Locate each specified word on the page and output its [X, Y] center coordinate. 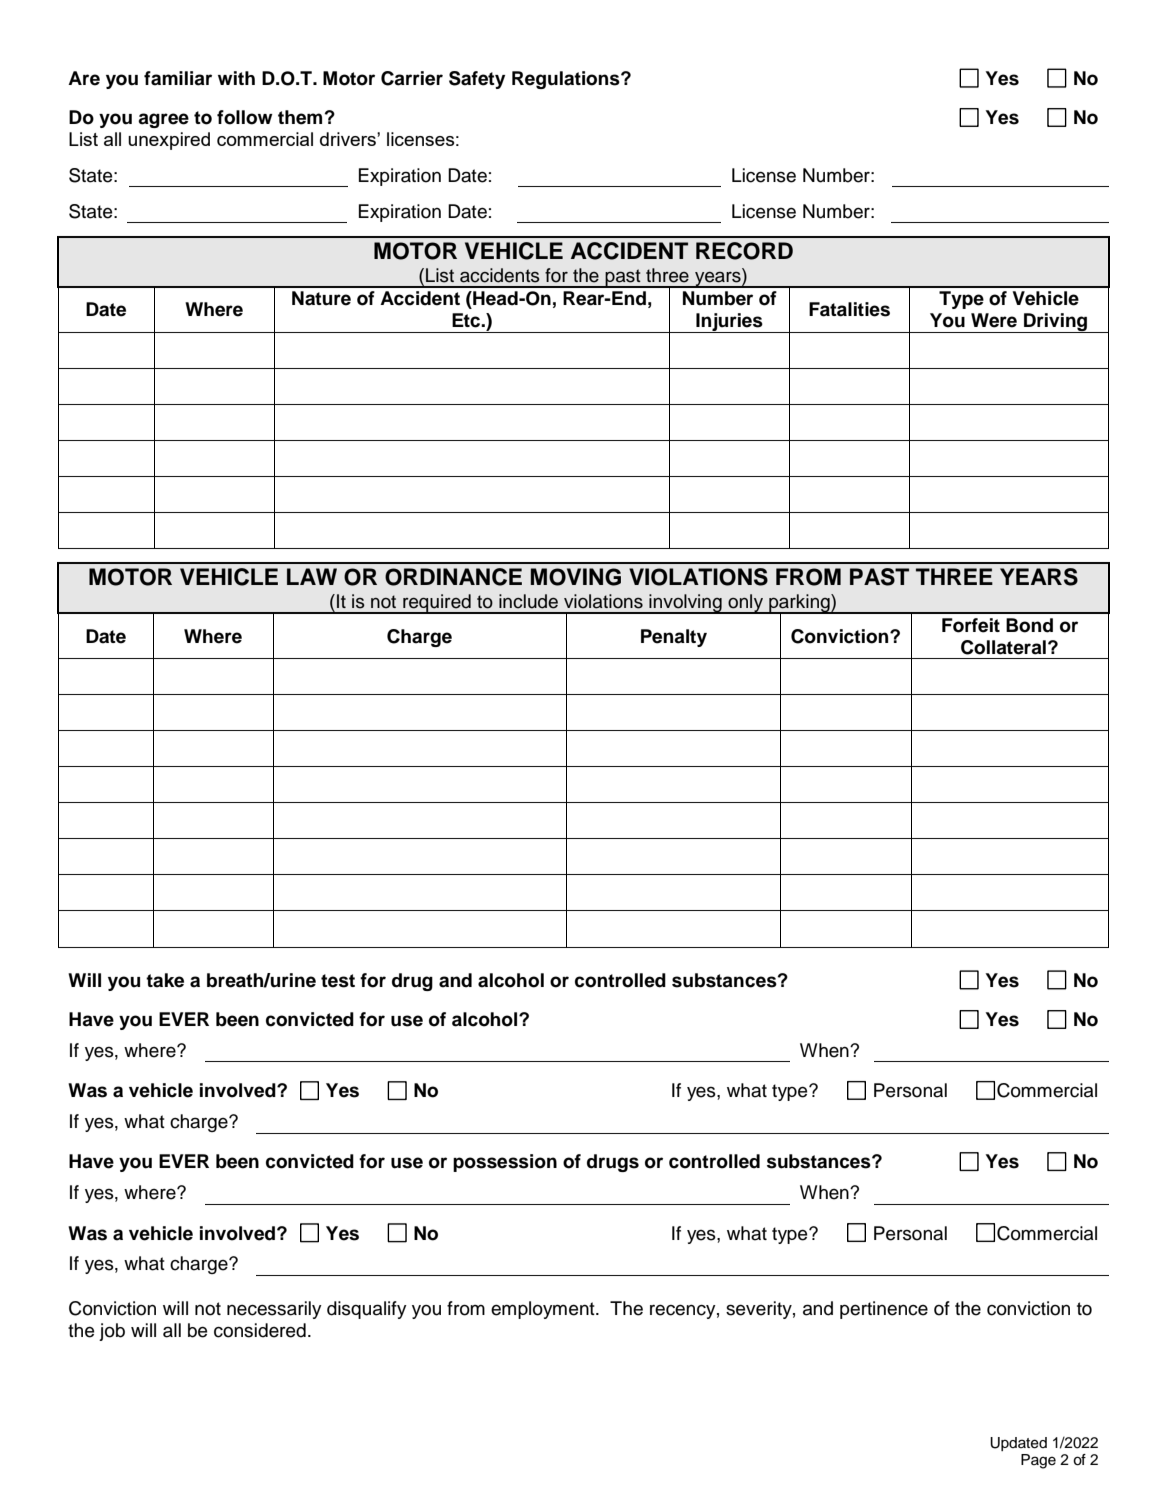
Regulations [567, 80]
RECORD [744, 251]
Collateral [1003, 647]
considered [260, 1330]
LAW [312, 576]
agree [163, 120]
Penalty [674, 638]
